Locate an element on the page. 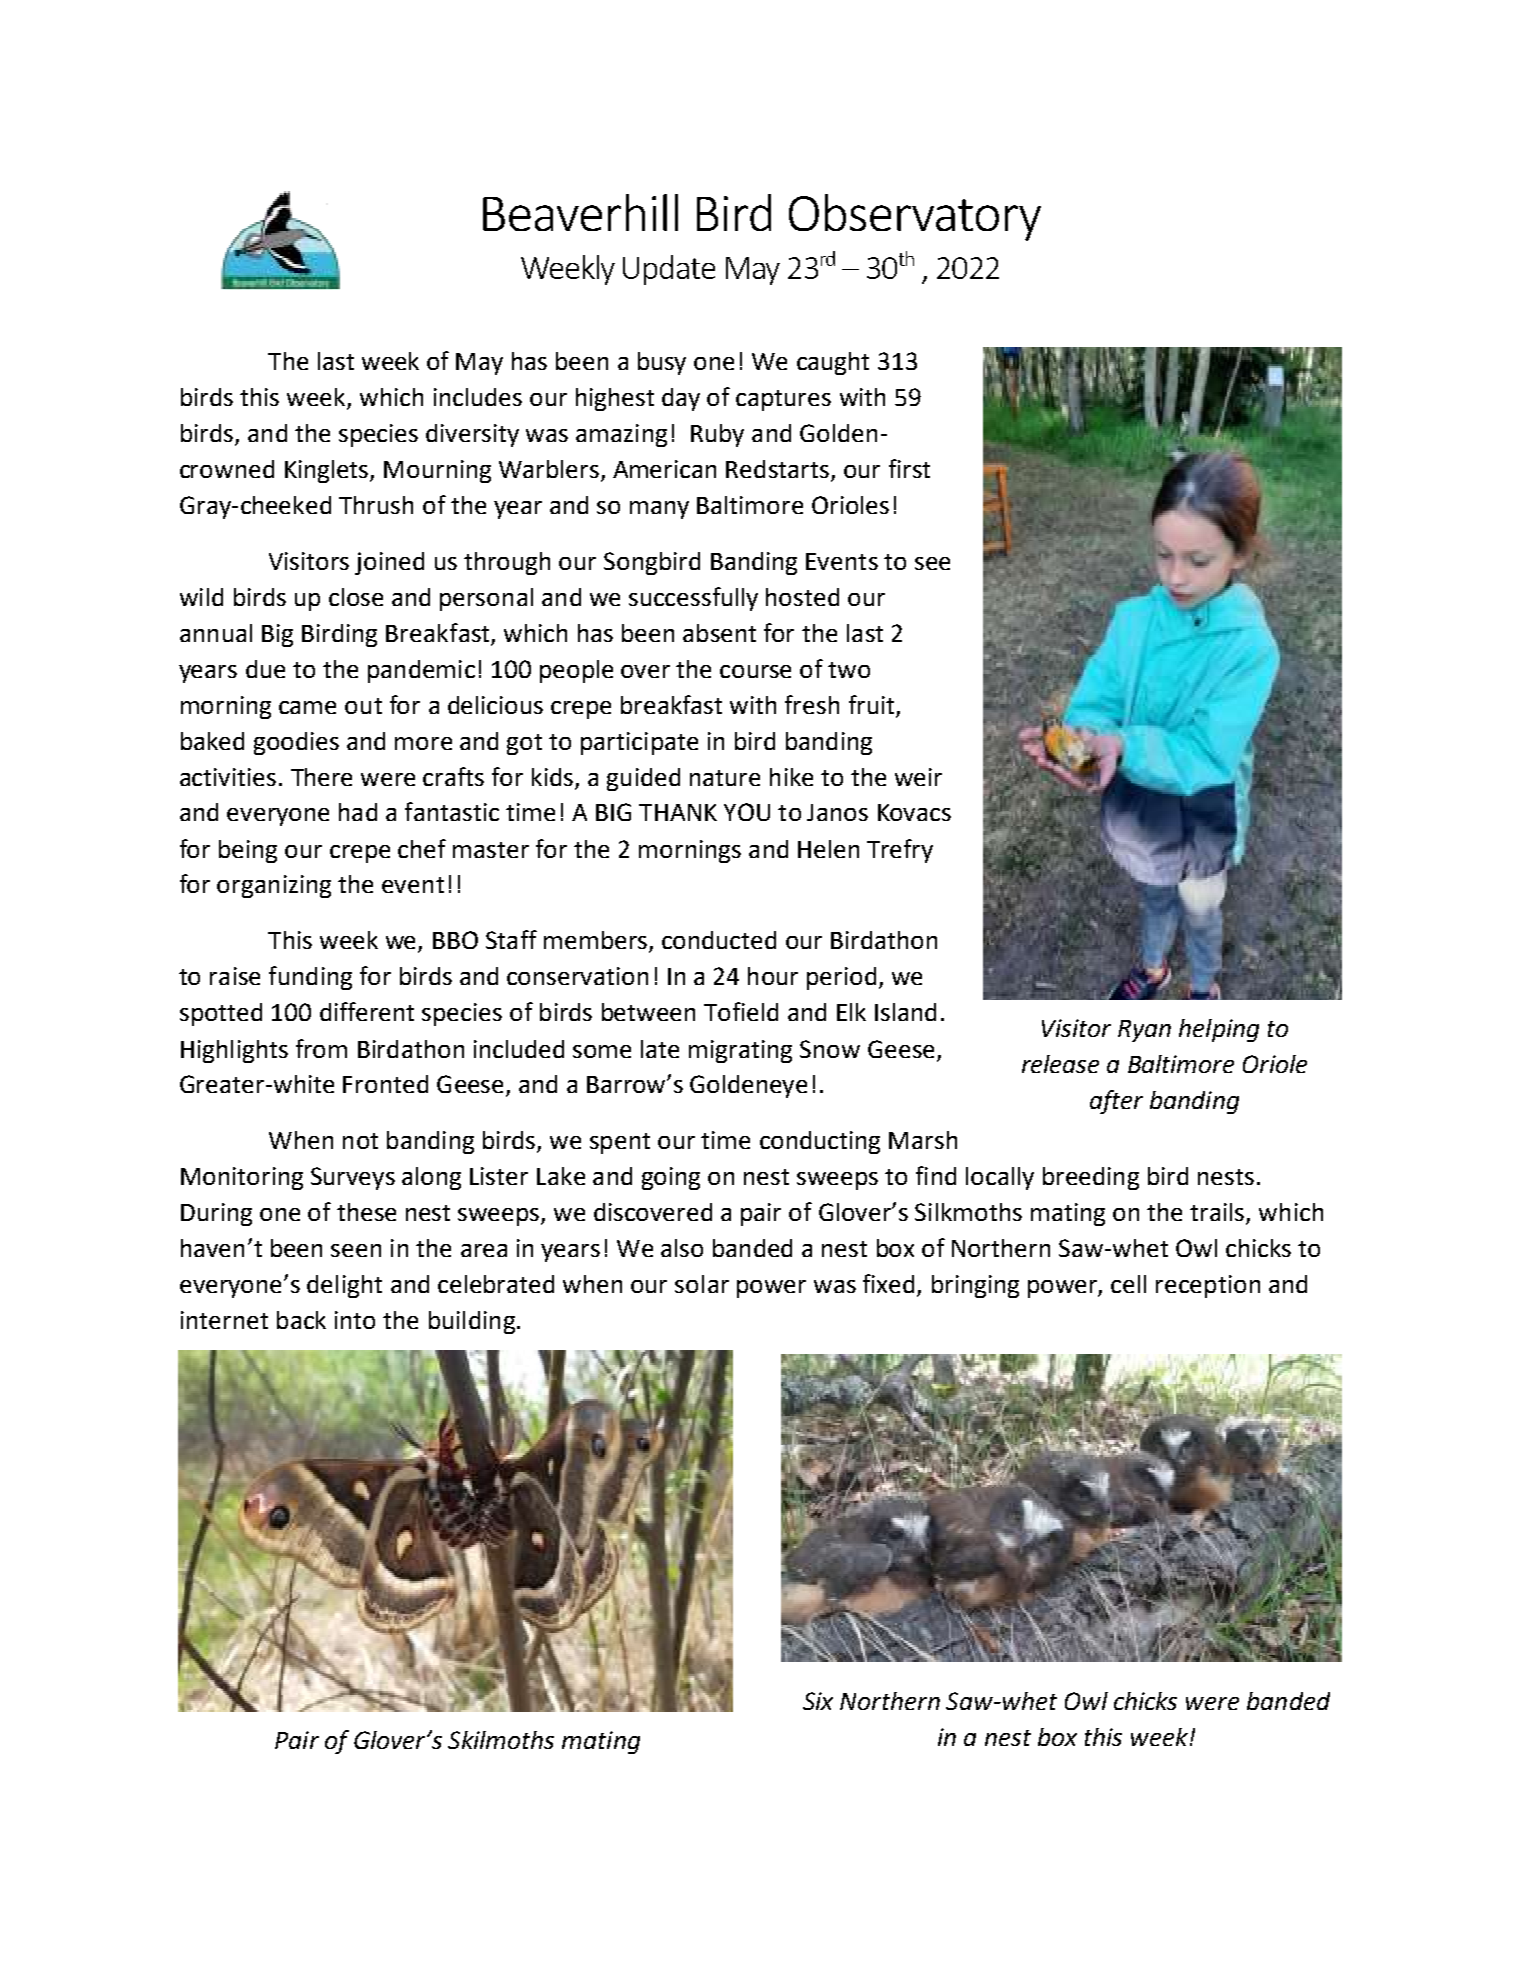 The height and width of the document is (1967, 1520). Observatory is located at coordinates (915, 217).
